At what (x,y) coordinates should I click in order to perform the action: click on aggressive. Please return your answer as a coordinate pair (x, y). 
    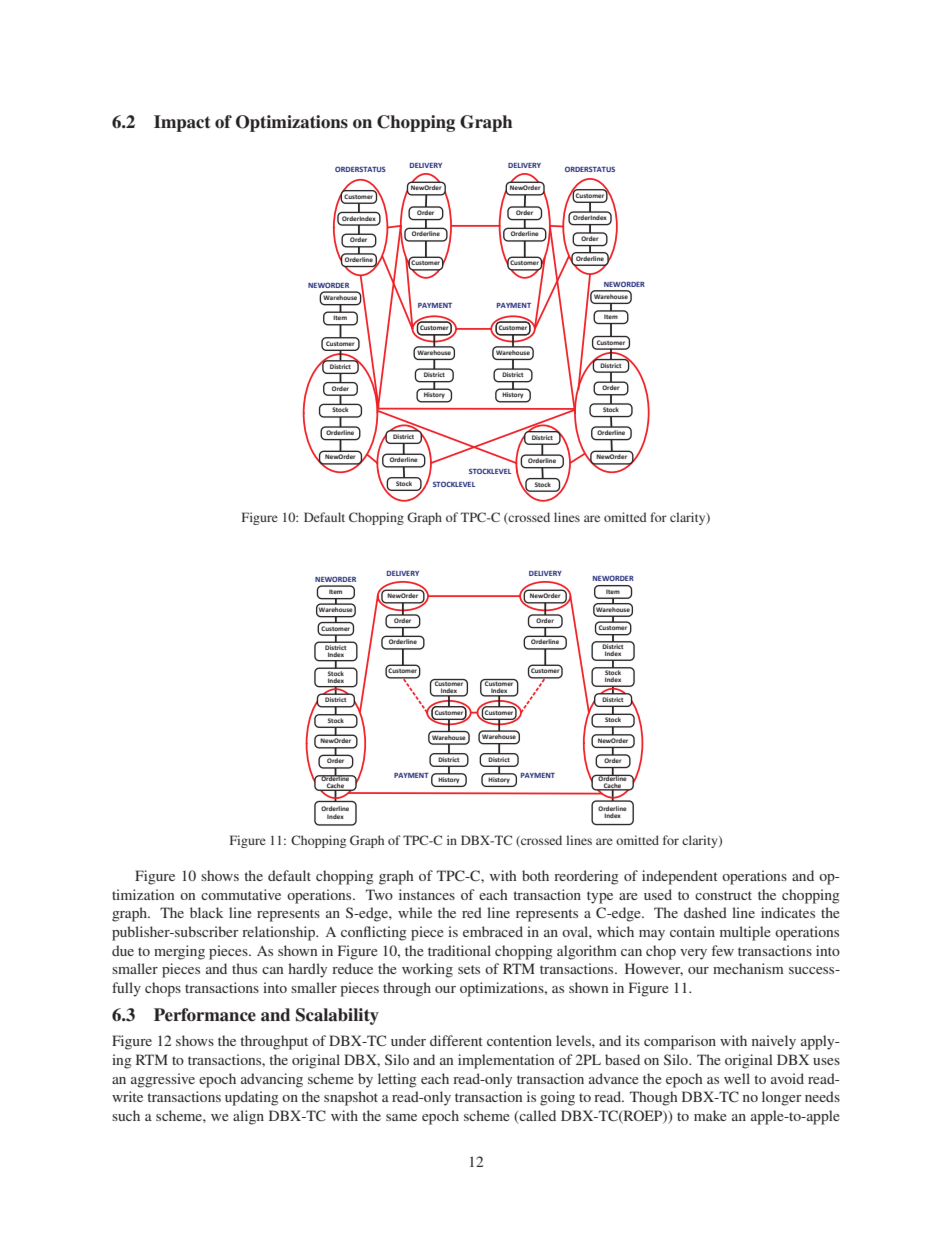
    Looking at the image, I should click on (163, 1080).
